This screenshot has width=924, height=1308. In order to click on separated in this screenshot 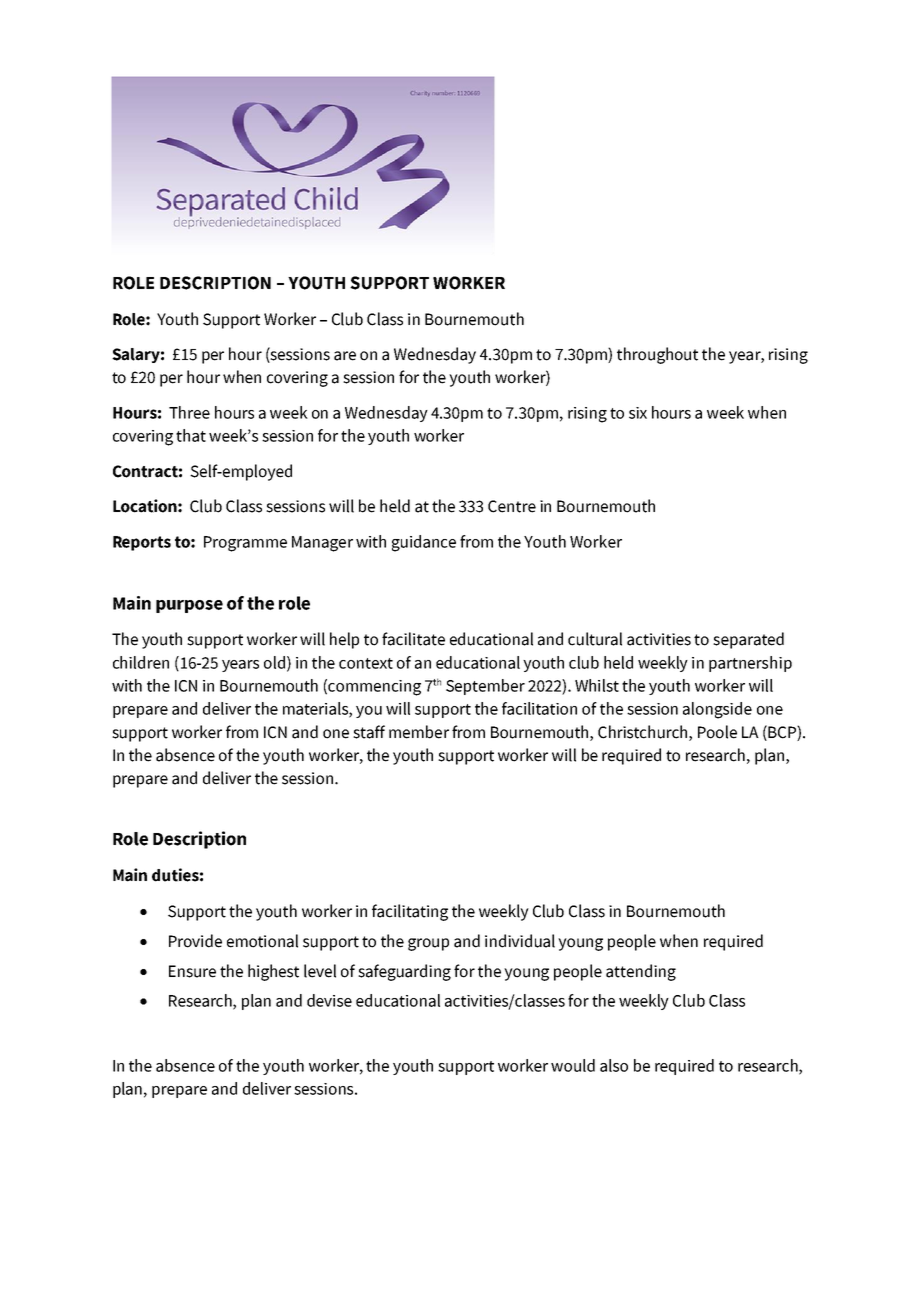, I will do `click(748, 640)`.
